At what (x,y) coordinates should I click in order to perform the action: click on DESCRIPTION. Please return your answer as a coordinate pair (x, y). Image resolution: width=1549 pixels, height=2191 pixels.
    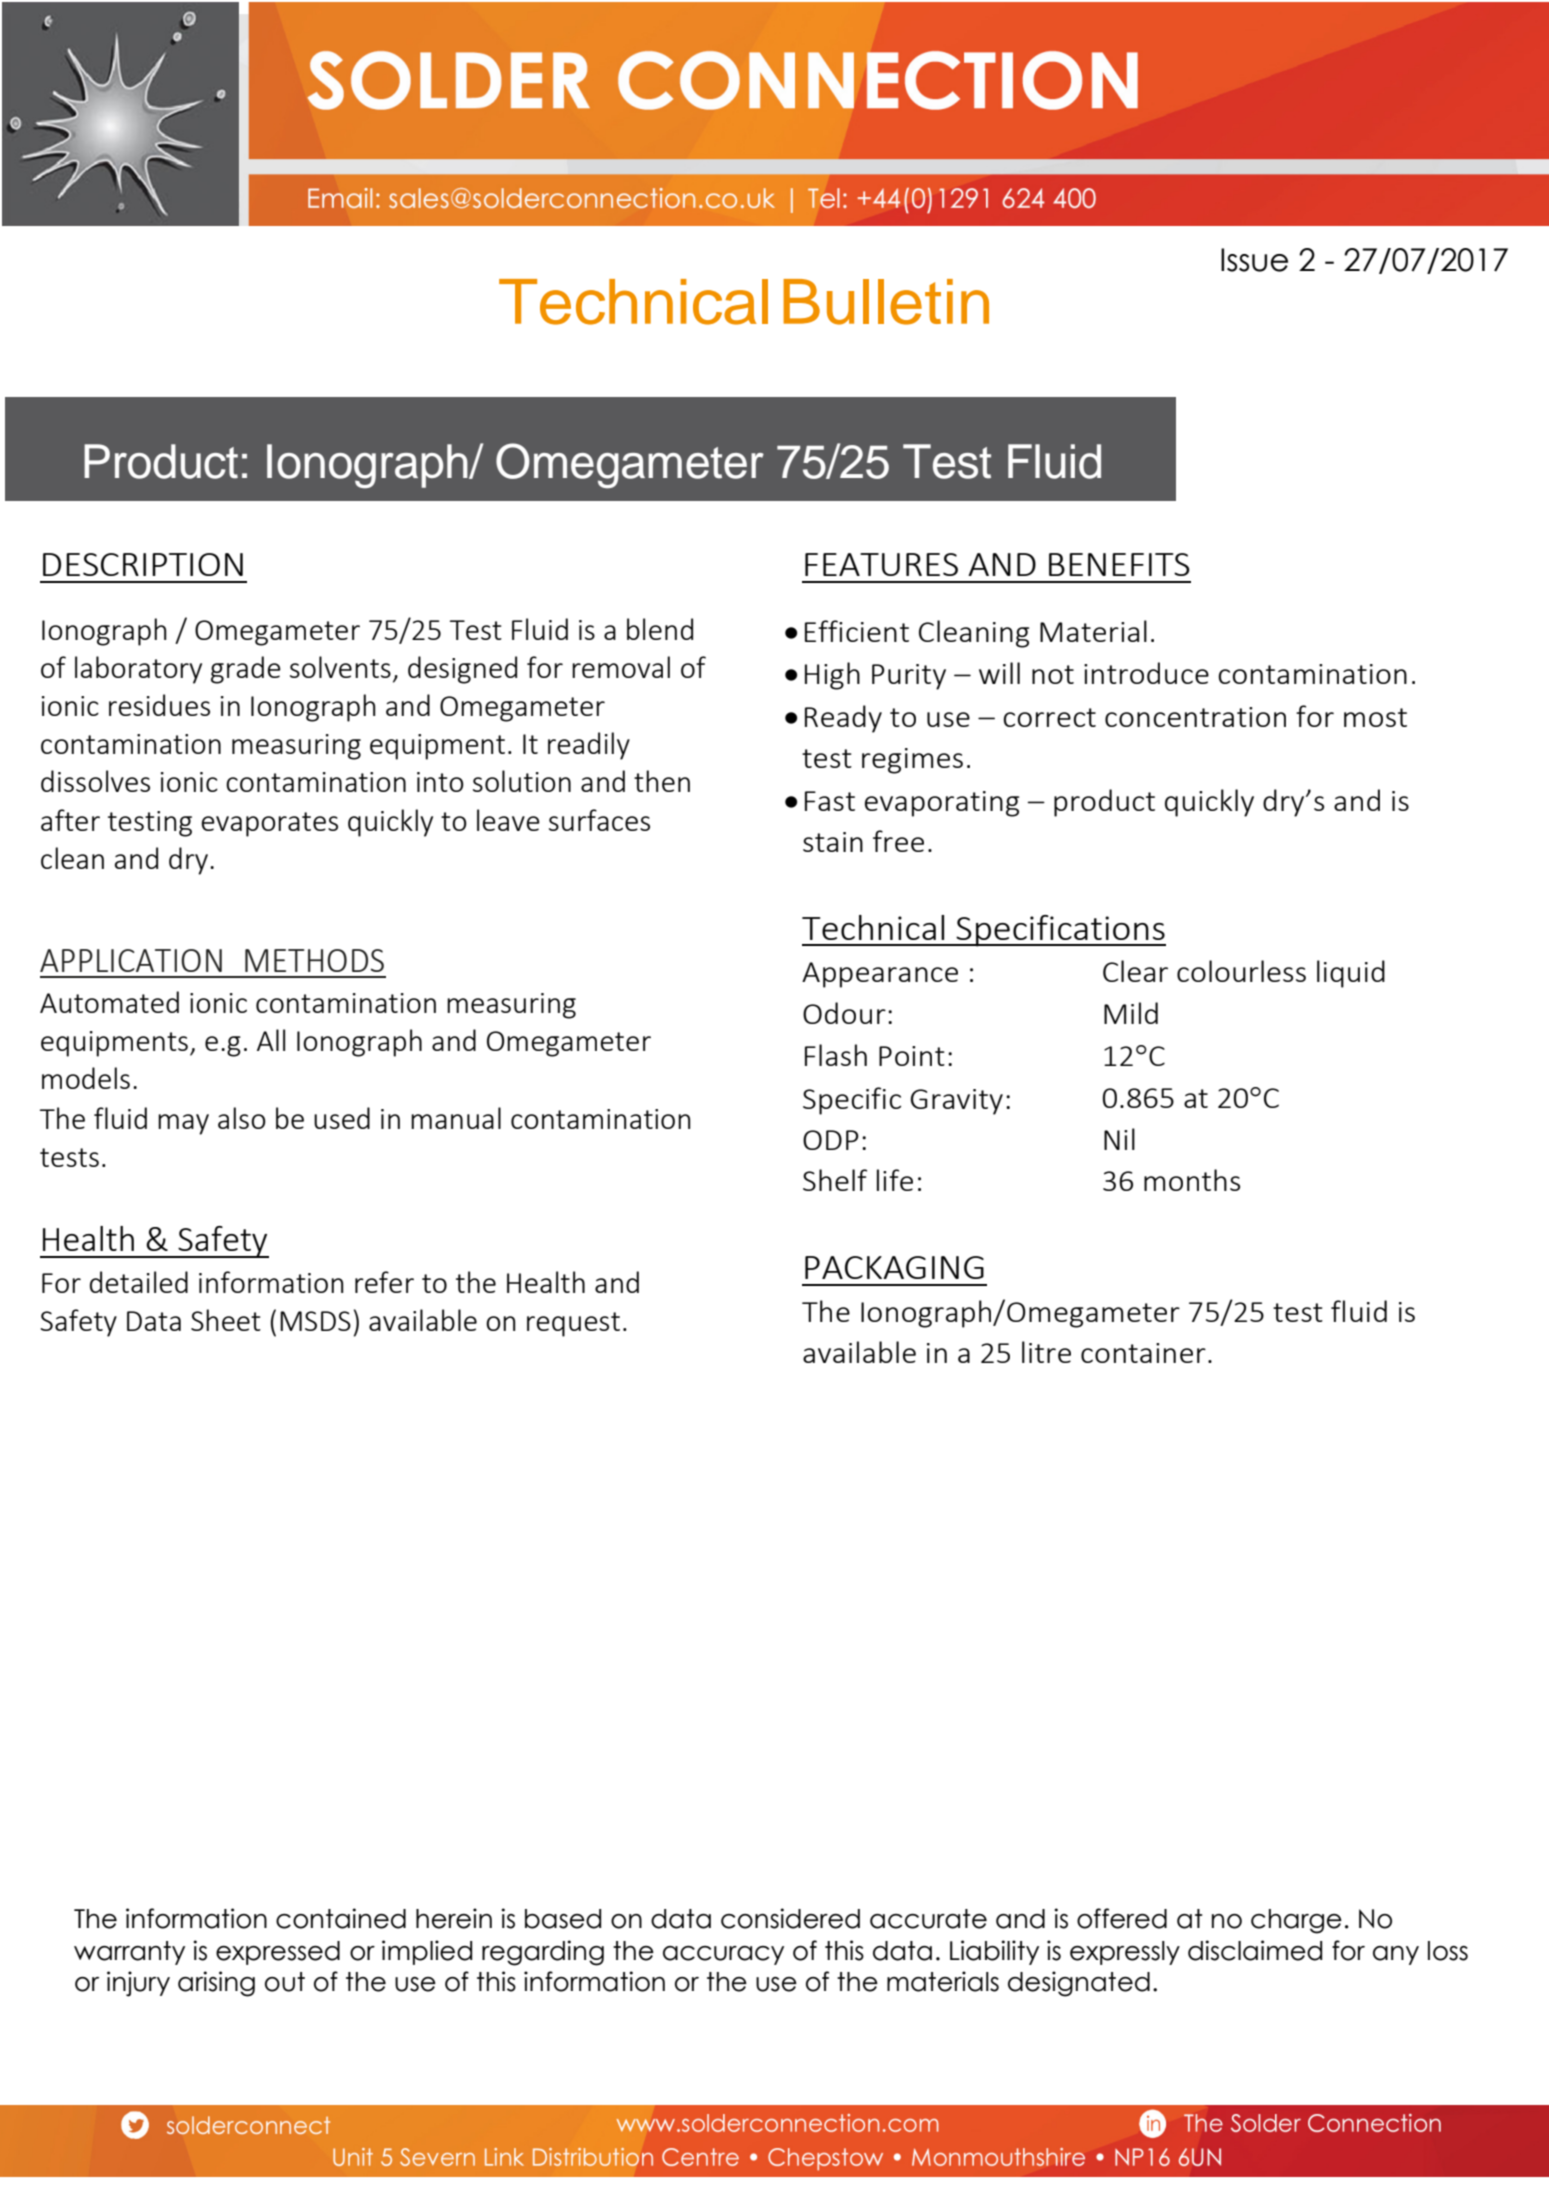
    Looking at the image, I should click on (143, 564).
